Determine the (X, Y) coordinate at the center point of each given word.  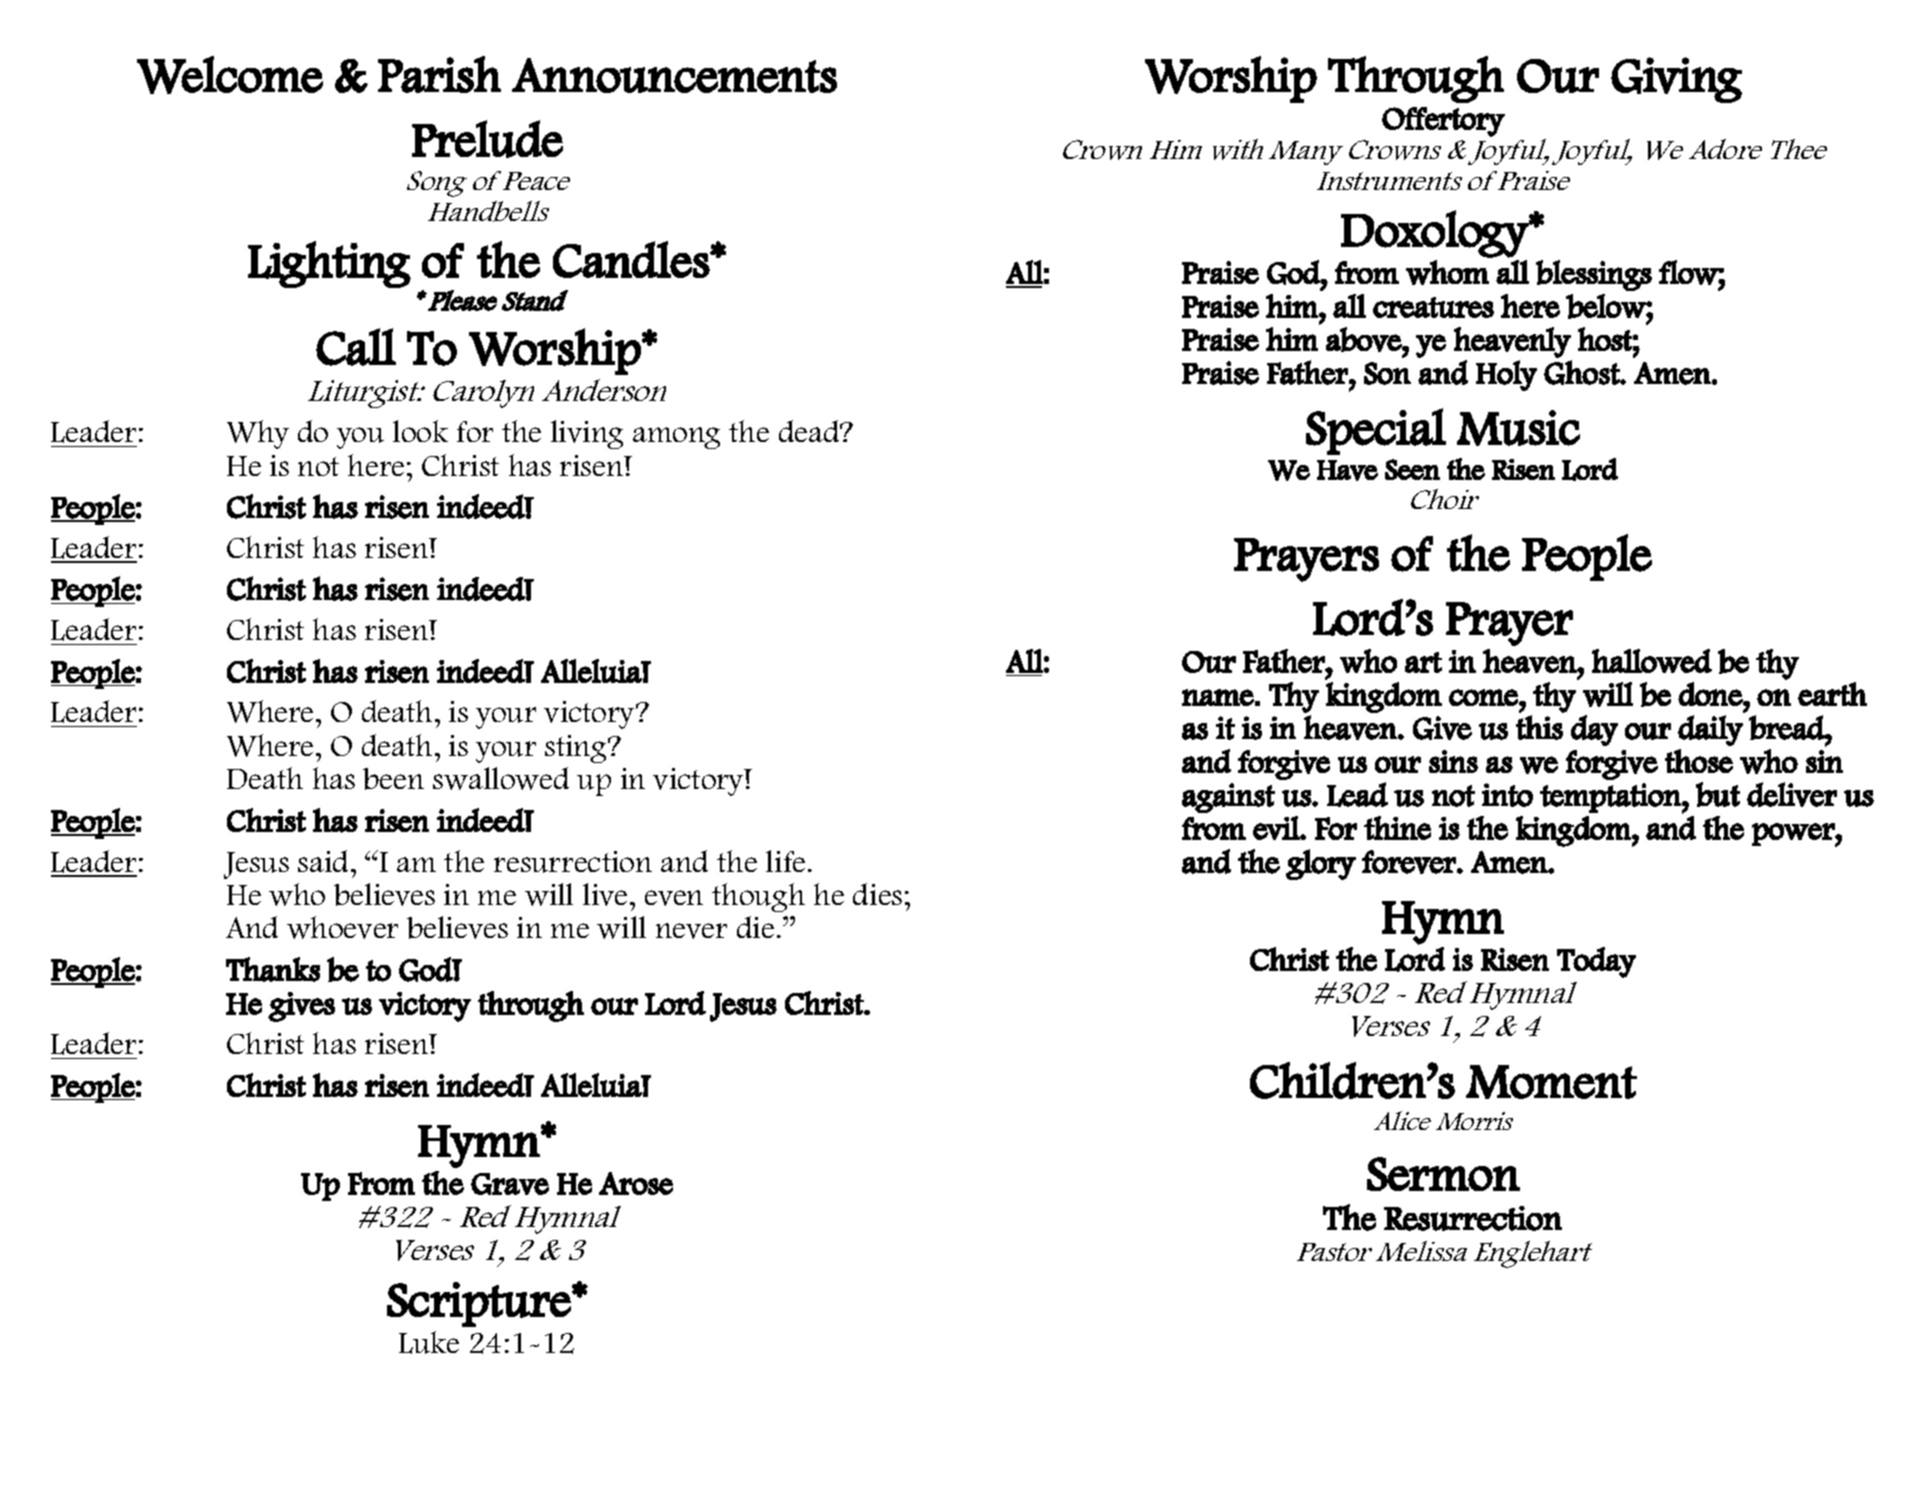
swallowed (501, 778)
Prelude (487, 139)
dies (877, 894)
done (1711, 694)
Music (1518, 428)
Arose (636, 1183)
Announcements (674, 75)
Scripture (480, 1304)
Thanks (273, 969)
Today (1596, 962)
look (420, 431)
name (1218, 697)
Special (1376, 431)
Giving (1676, 80)
